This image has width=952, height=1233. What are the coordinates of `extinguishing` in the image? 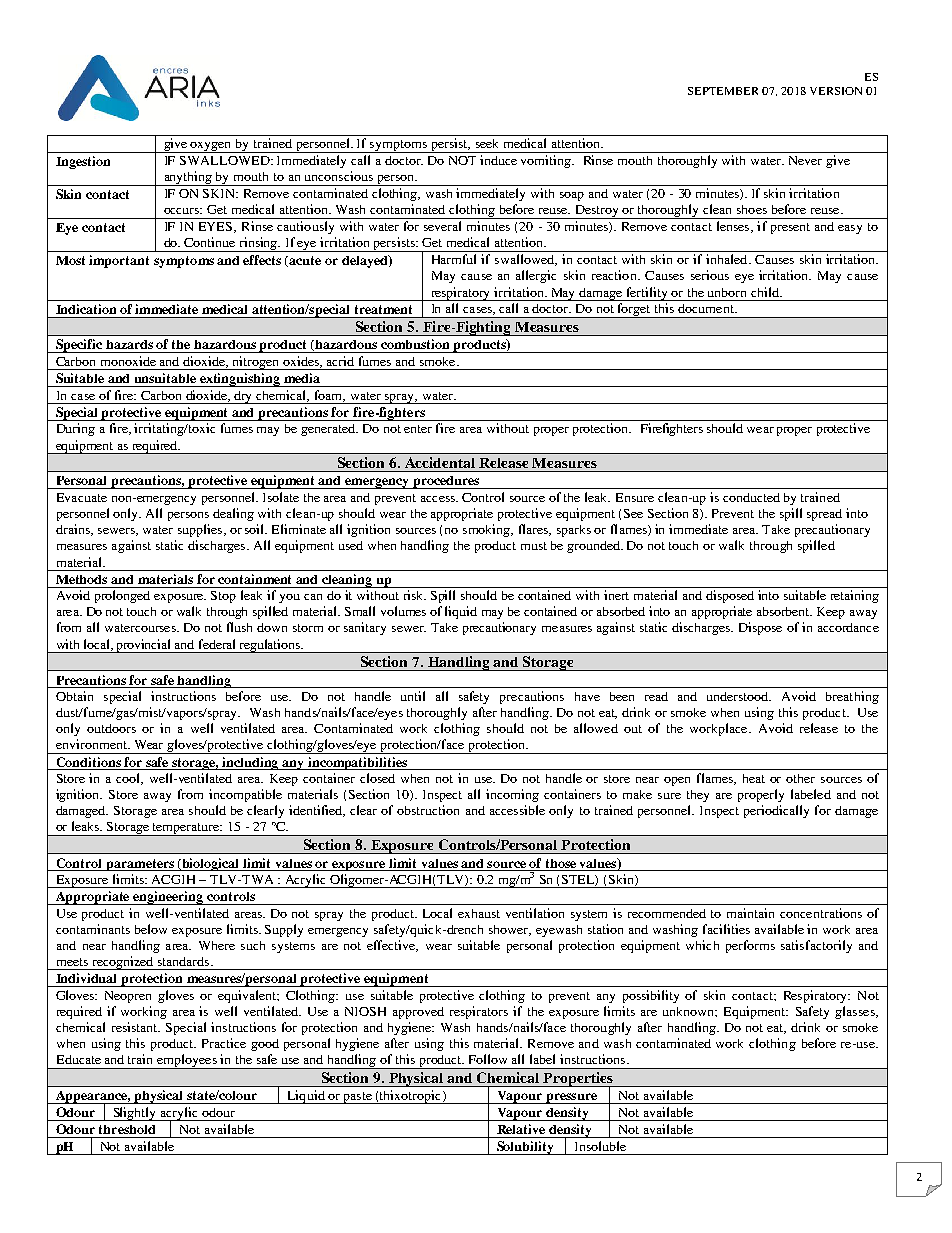 It's located at (240, 380).
